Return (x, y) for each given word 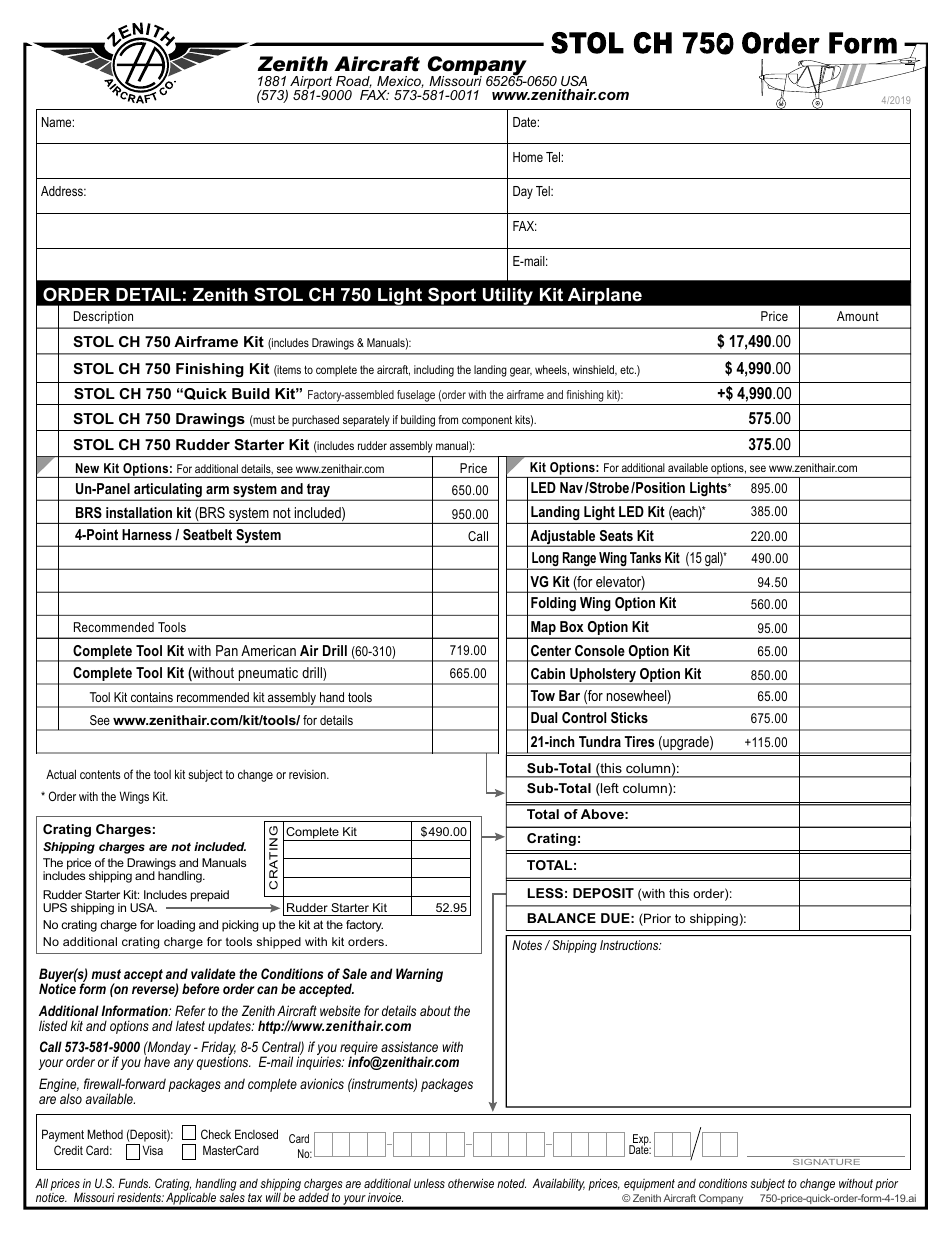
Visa (152, 1150)
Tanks (645, 557)
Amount (858, 316)
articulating (168, 491)
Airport (312, 84)
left (609, 789)
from (448, 419)
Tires (639, 741)
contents (100, 774)
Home (528, 157)
